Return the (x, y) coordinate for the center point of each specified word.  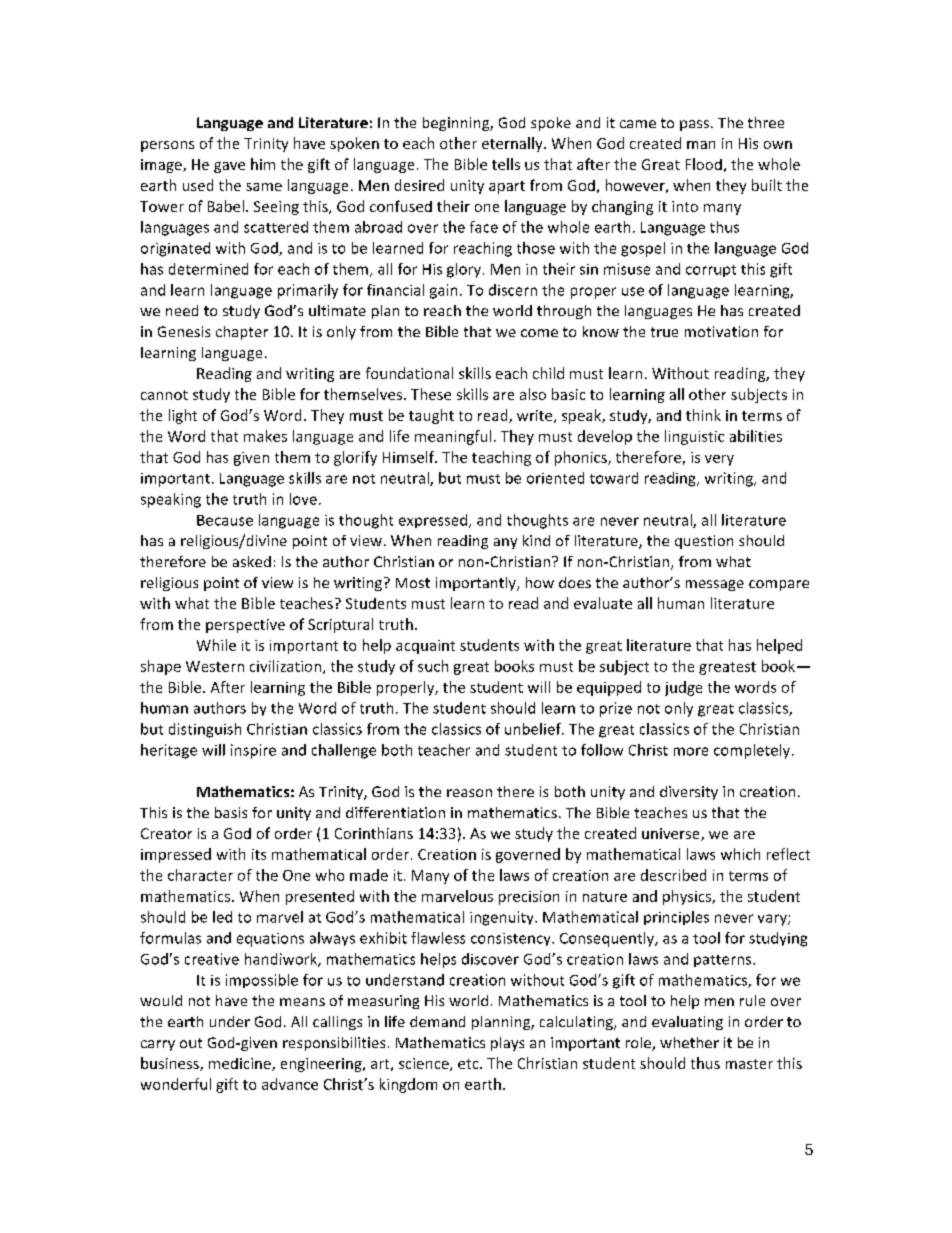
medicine (241, 1064)
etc (469, 1064)
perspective (245, 626)
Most (413, 583)
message (715, 585)
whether (689, 1042)
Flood (704, 164)
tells (506, 164)
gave (229, 167)
